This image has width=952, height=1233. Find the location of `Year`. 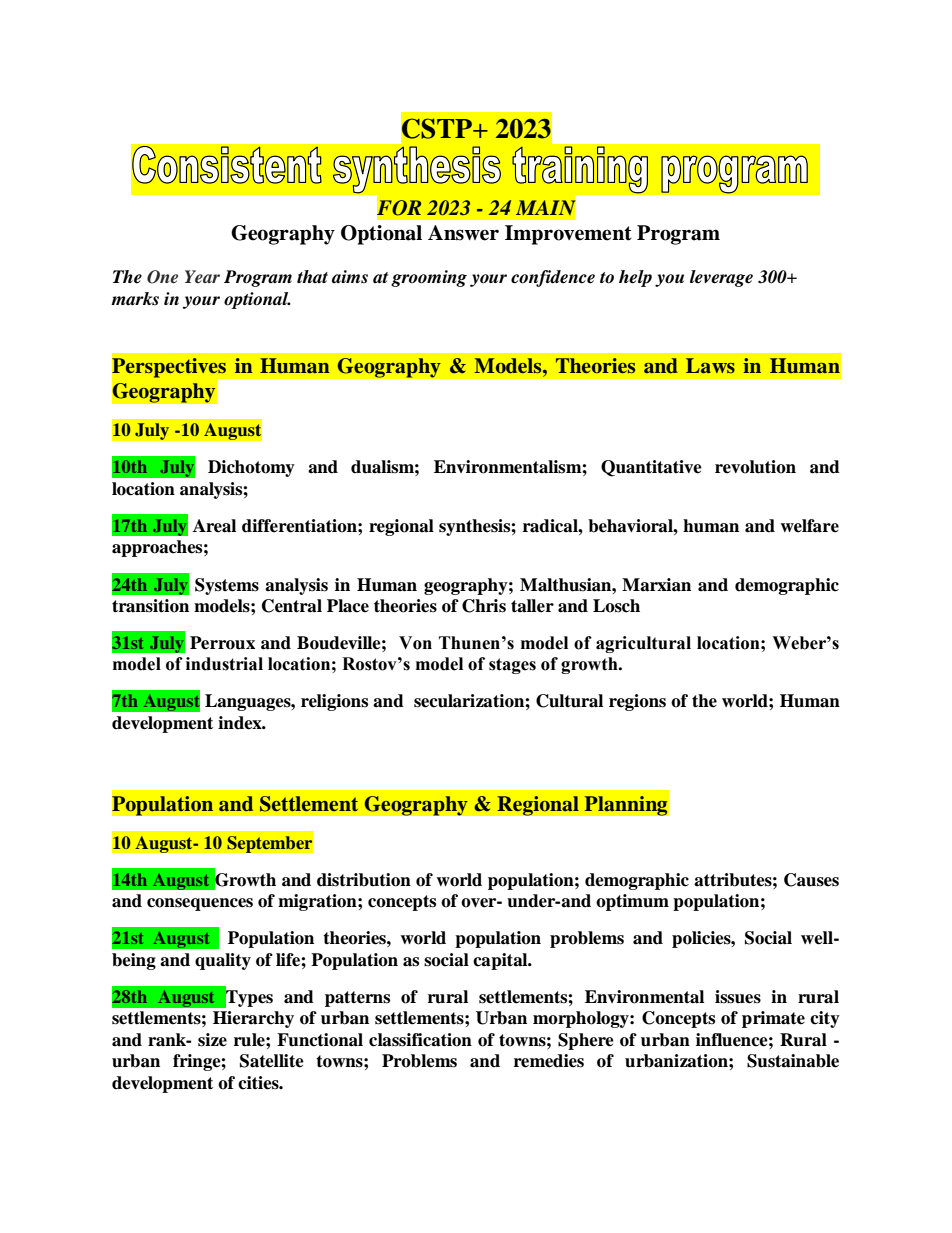

Year is located at coordinates (202, 276).
